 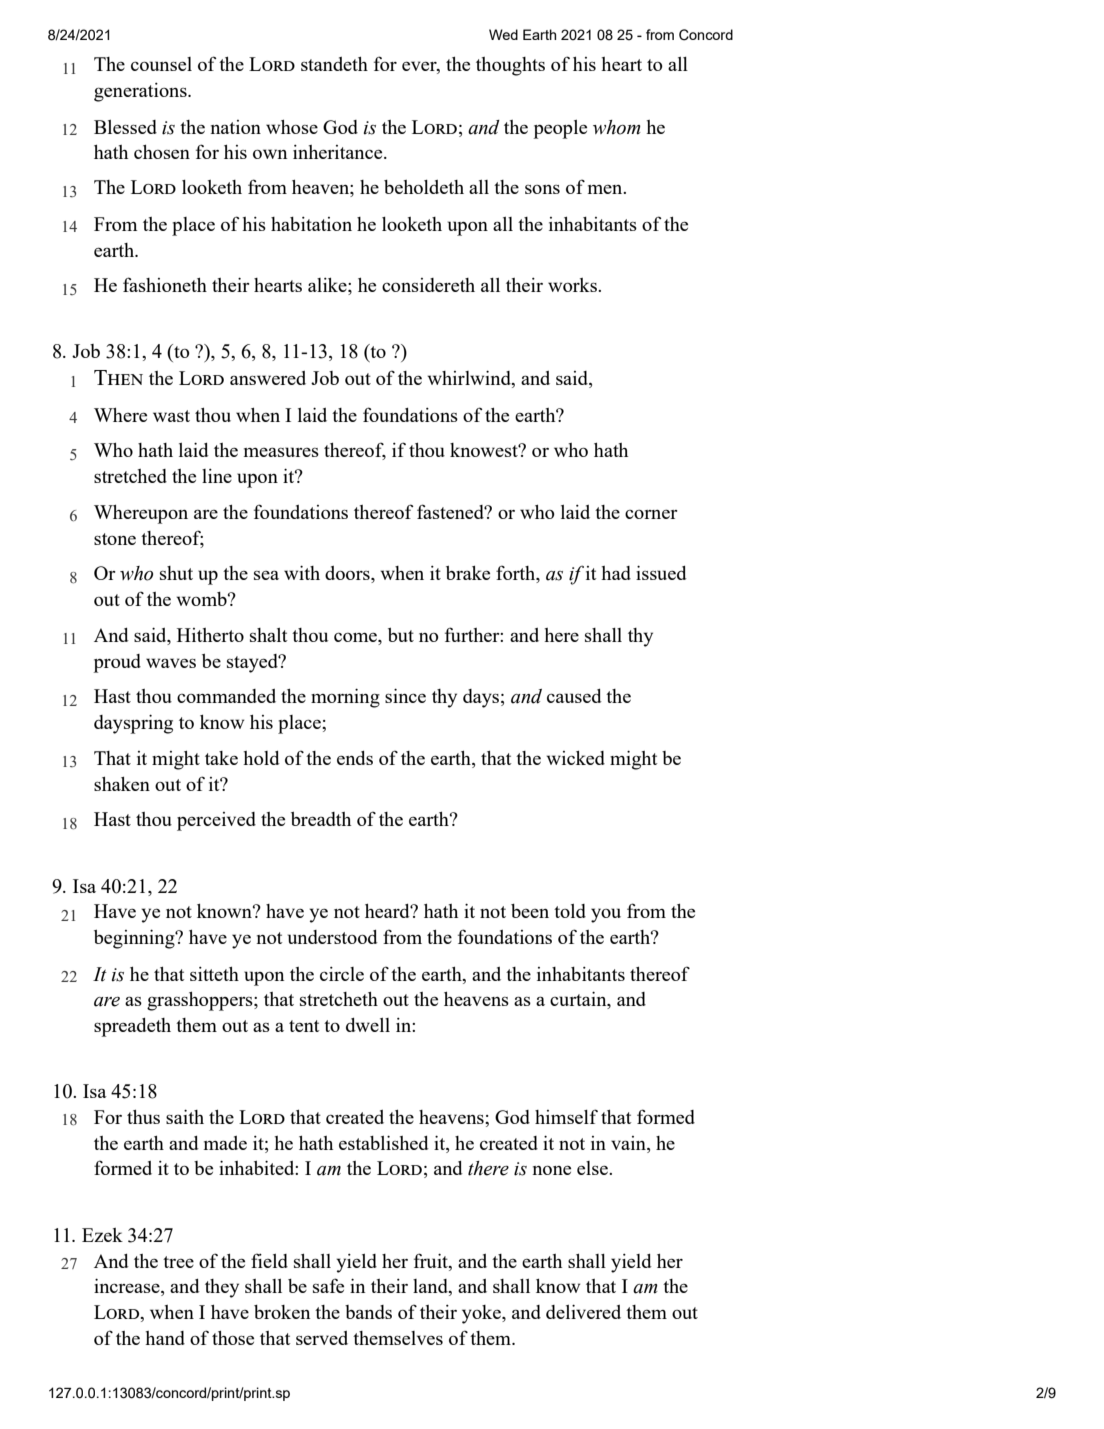 I want to click on since, so click(x=405, y=695).
